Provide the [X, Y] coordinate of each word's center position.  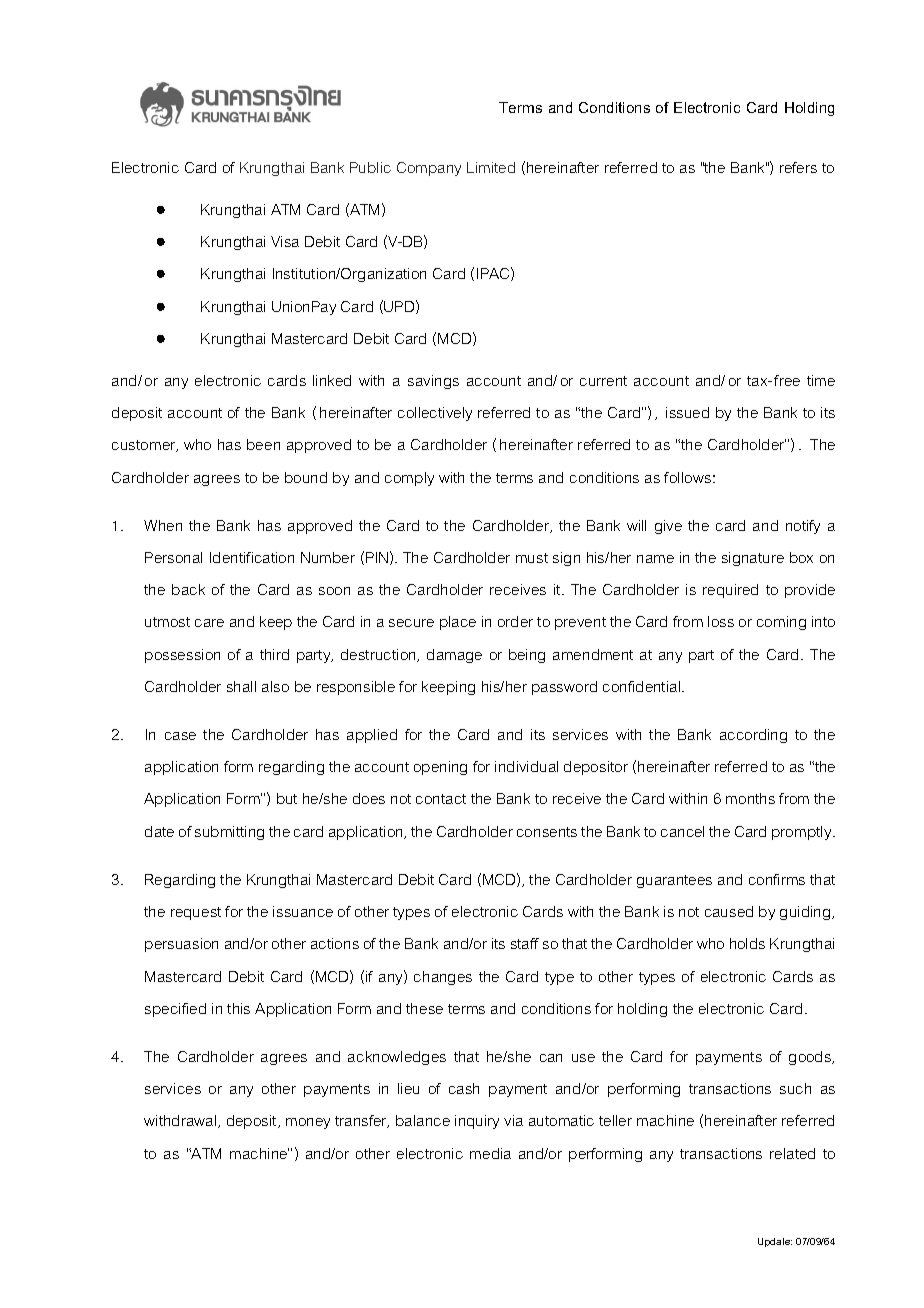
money [308, 1123]
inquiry [477, 1122]
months [750, 798]
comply [409, 479]
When [163, 525]
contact [441, 799]
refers [798, 167]
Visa [285, 241]
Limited [491, 167]
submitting [229, 833]
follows [687, 477]
